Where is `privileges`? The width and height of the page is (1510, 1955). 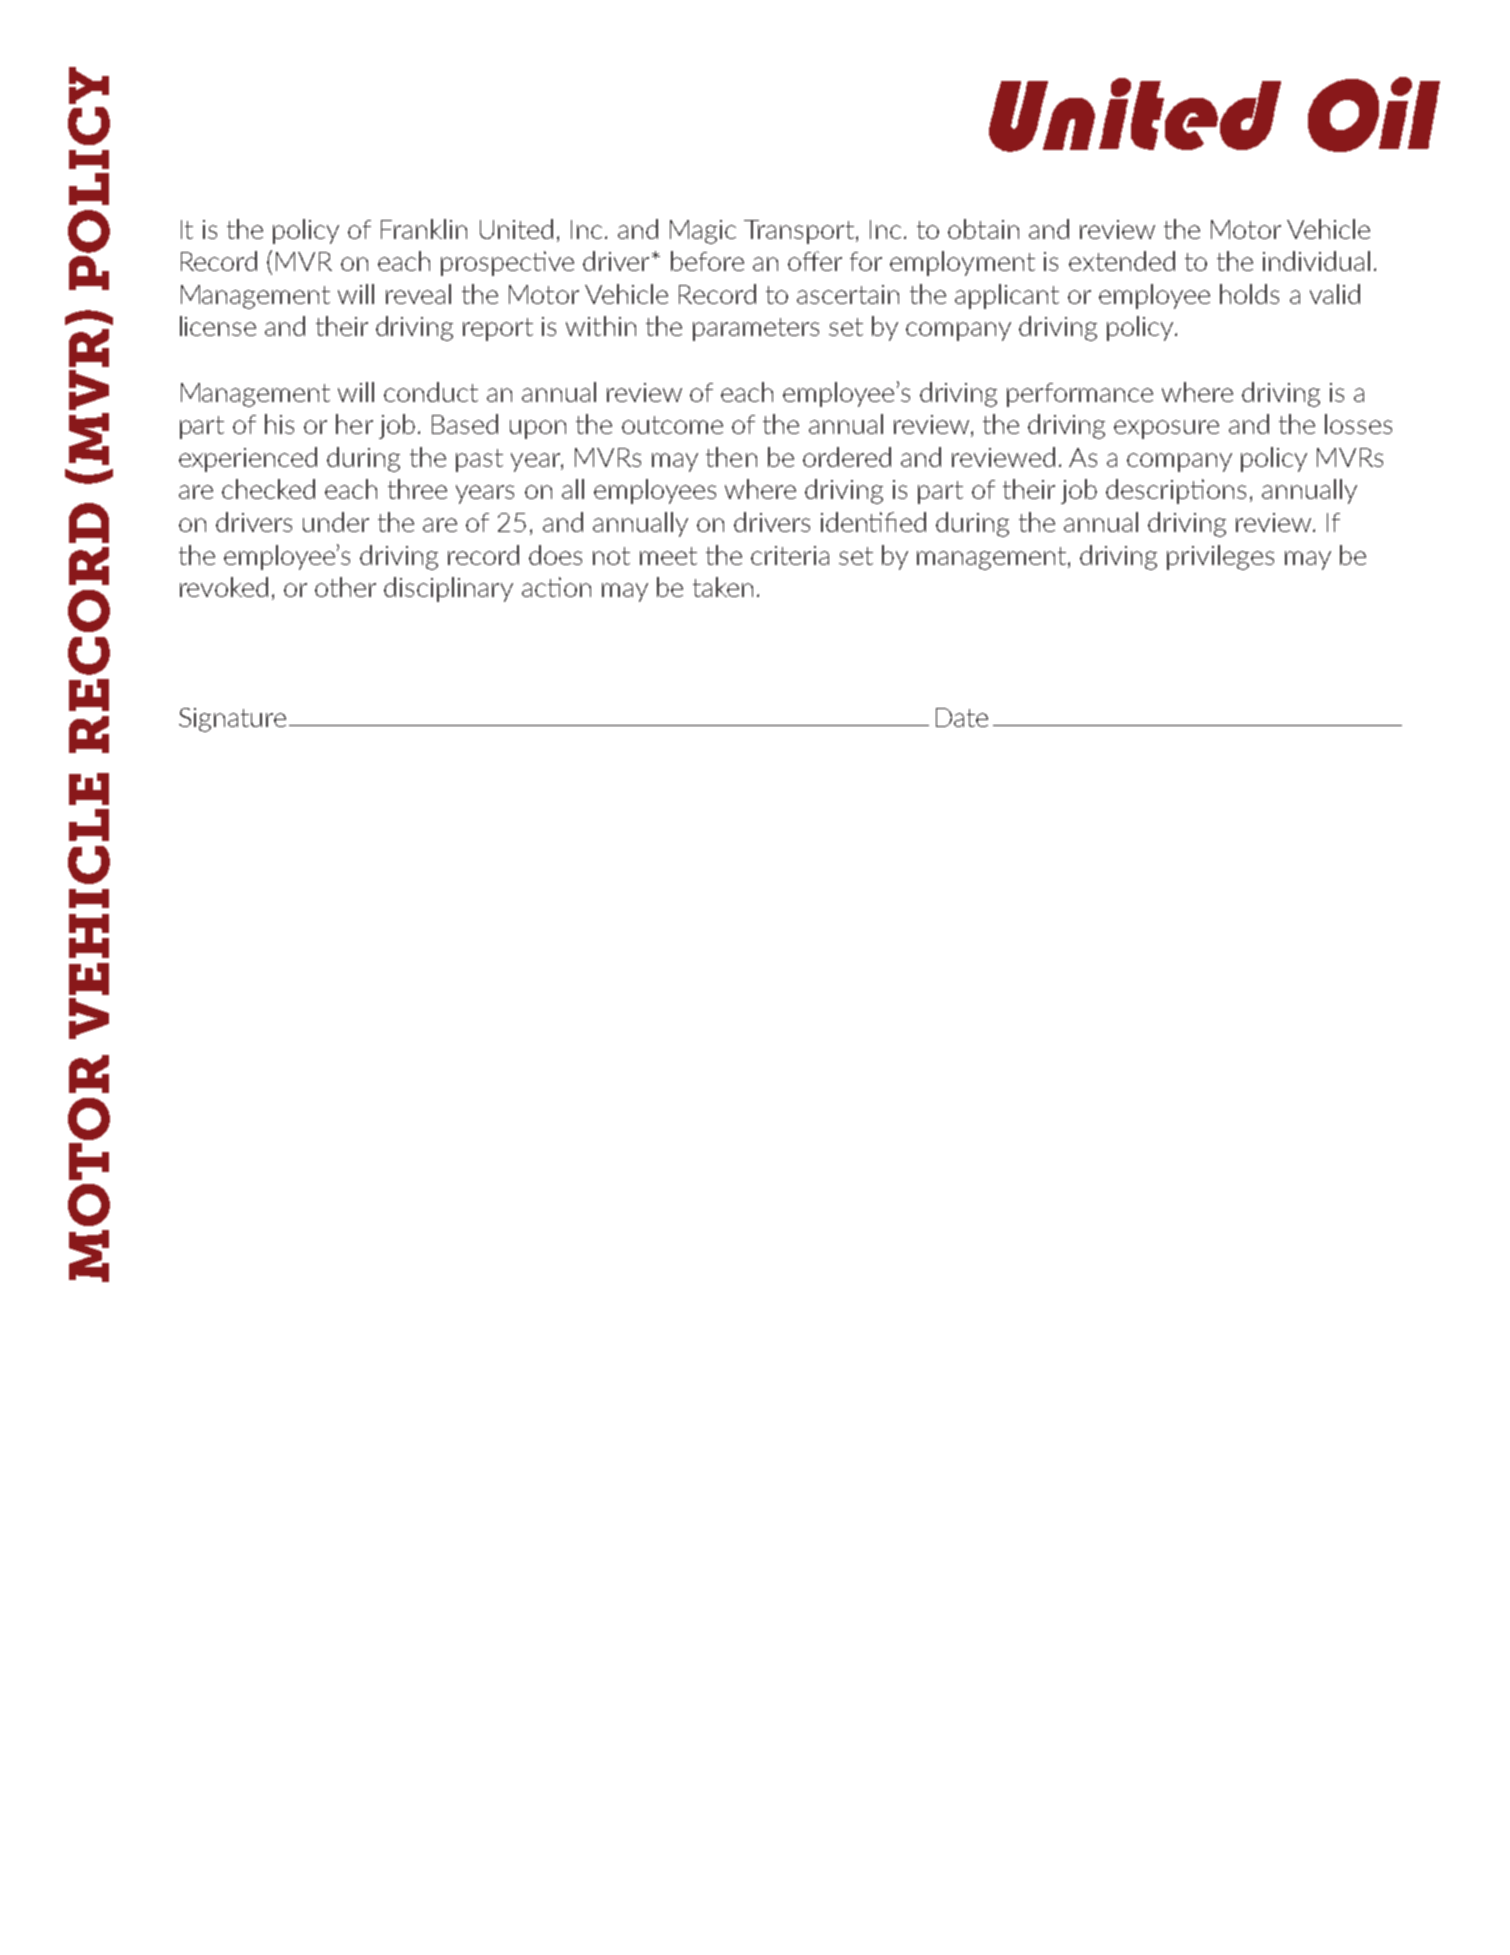
privileges is located at coordinates (1220, 557).
